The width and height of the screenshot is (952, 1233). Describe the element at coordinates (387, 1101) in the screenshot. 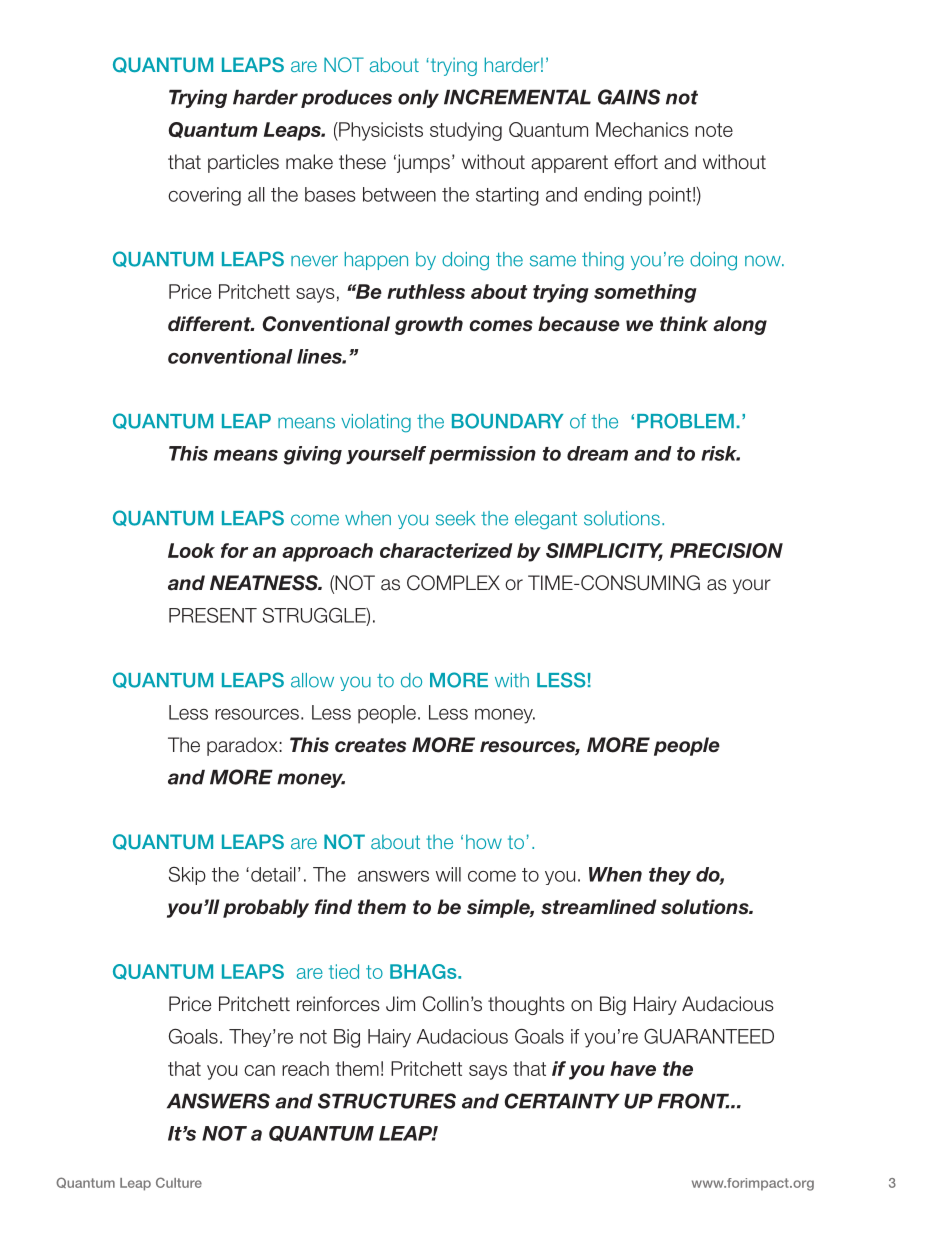

I see `STRUCTURES` at that location.
